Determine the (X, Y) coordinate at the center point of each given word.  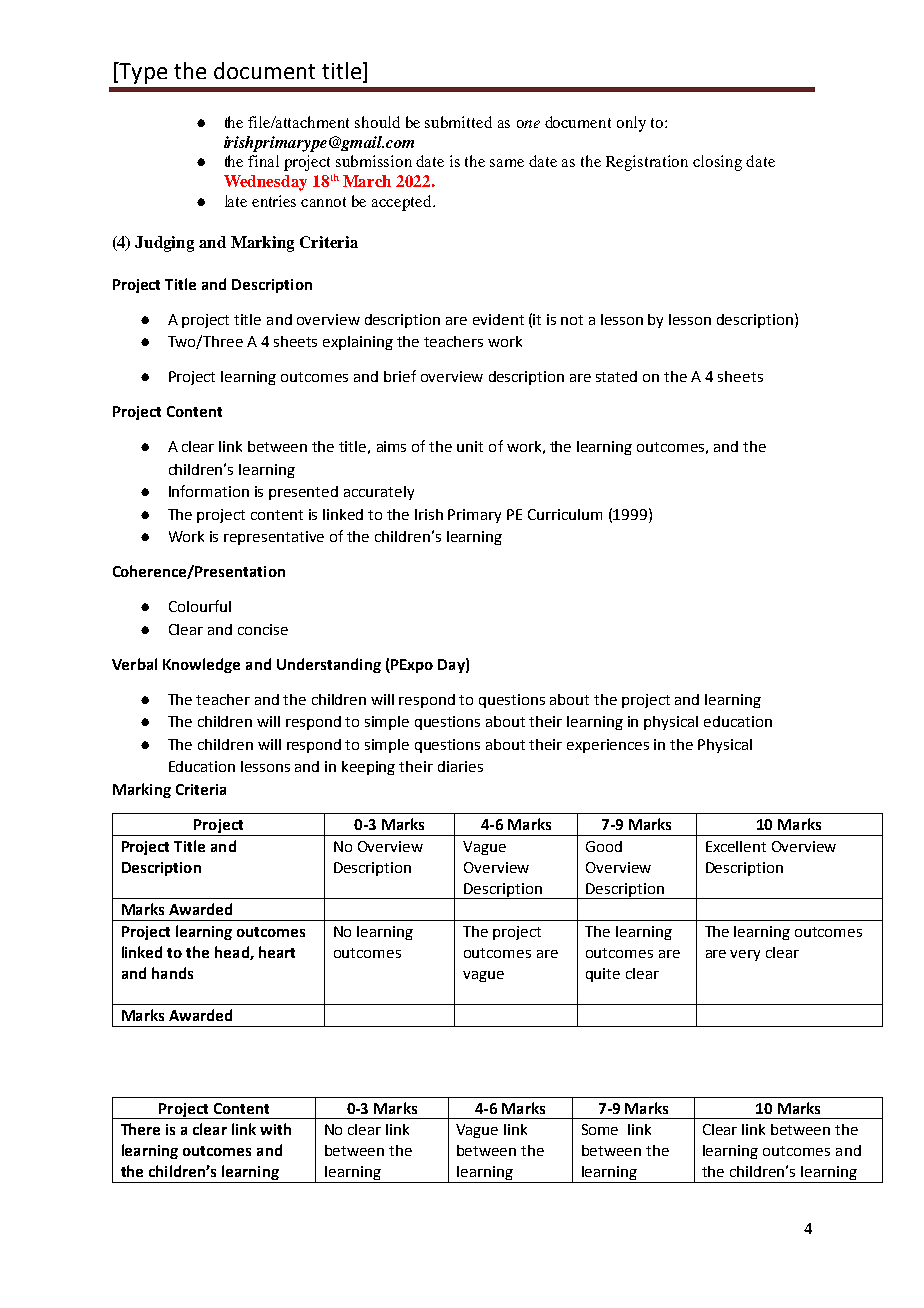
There (140, 1129)
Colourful (200, 606)
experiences (608, 746)
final (263, 161)
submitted (458, 122)
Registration (647, 163)
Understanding (329, 665)
